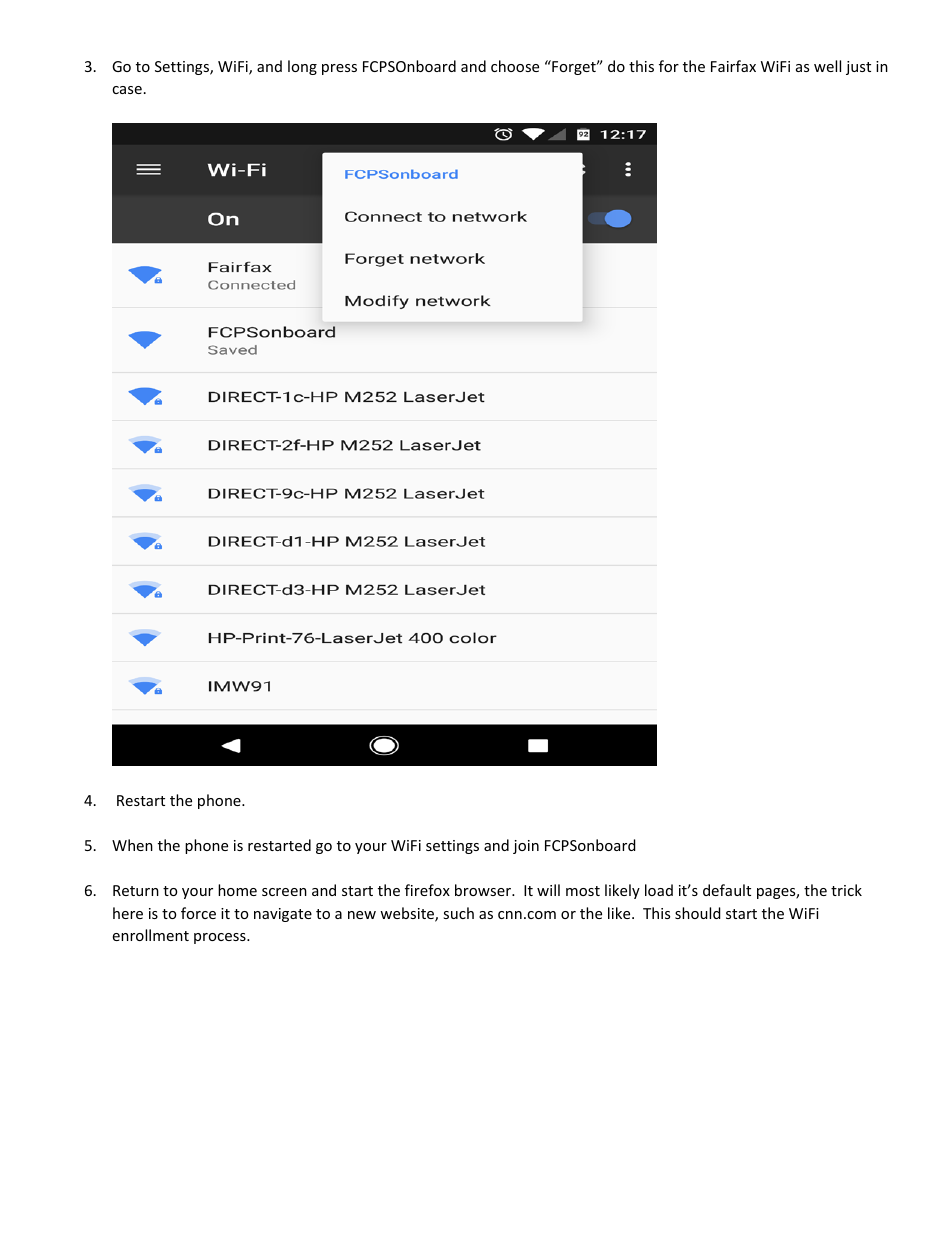 Image resolution: width=952 pixels, height=1233 pixels. I want to click on Fairfax, so click(733, 66).
